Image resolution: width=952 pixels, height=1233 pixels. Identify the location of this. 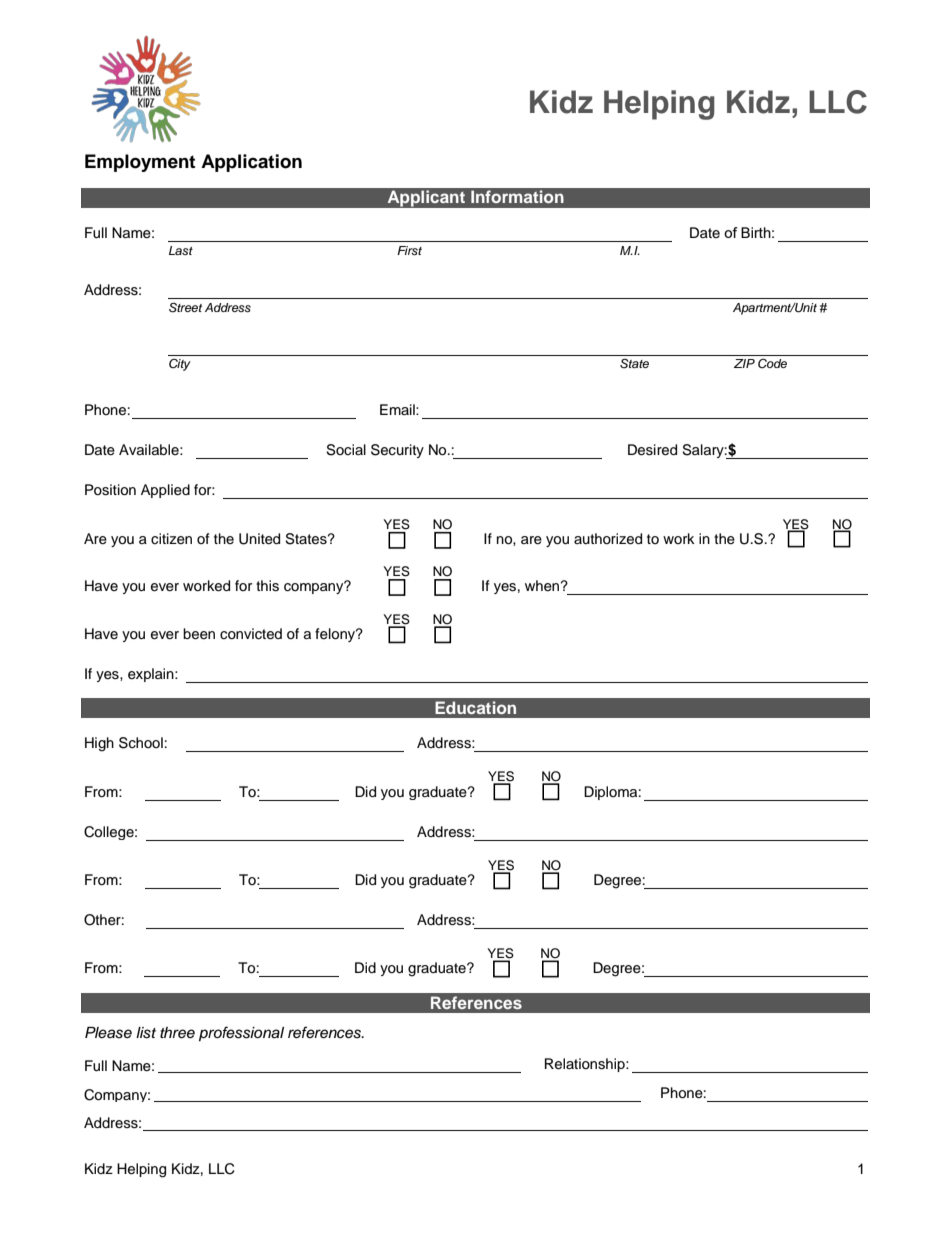
(267, 586).
